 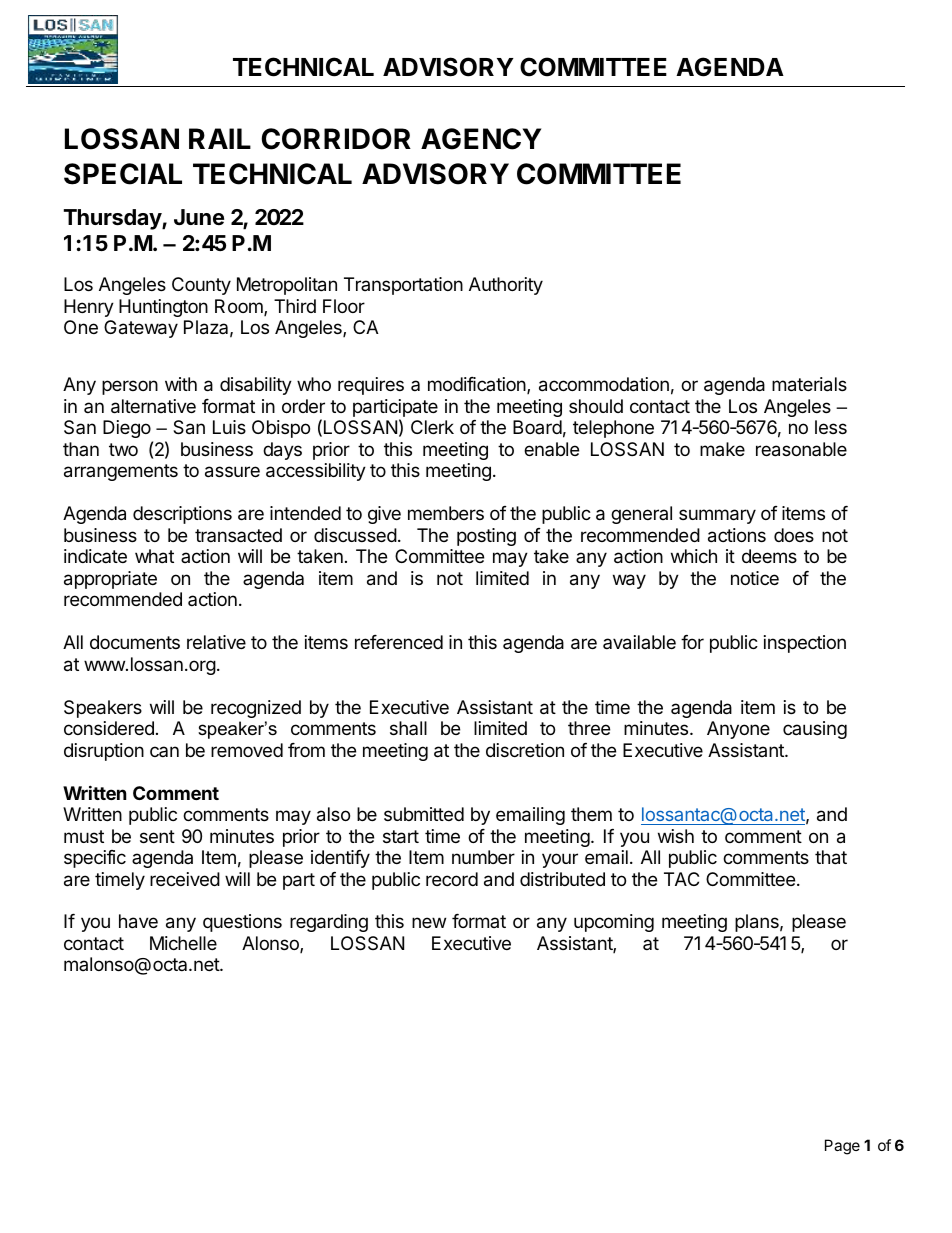 I want to click on members, so click(x=446, y=513).
